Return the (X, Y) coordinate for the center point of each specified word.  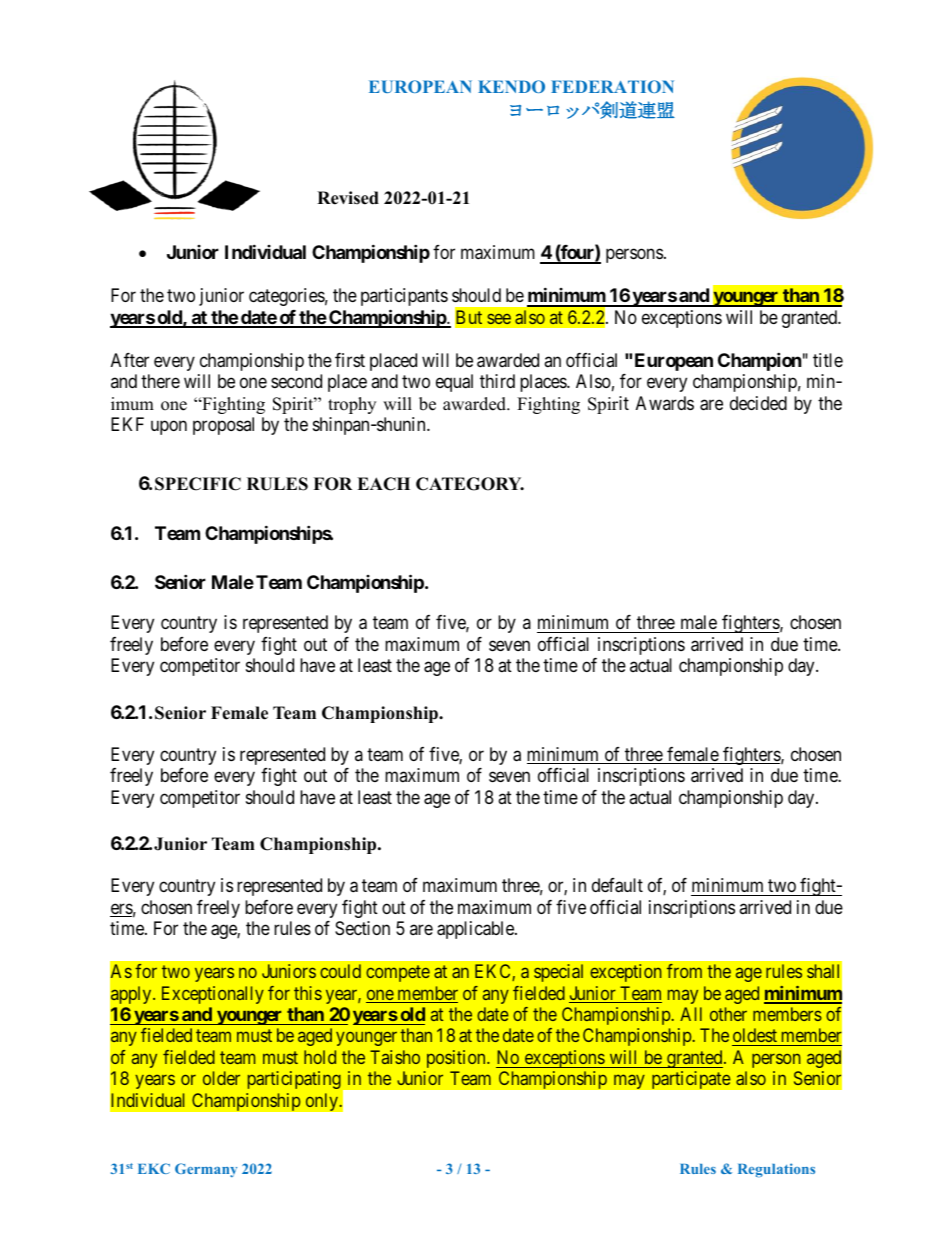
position (457, 1059)
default (617, 885)
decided (758, 403)
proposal (223, 426)
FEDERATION (612, 86)
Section (362, 928)
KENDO (511, 86)
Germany (206, 1170)
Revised (348, 198)
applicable (476, 930)
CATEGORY (470, 484)
